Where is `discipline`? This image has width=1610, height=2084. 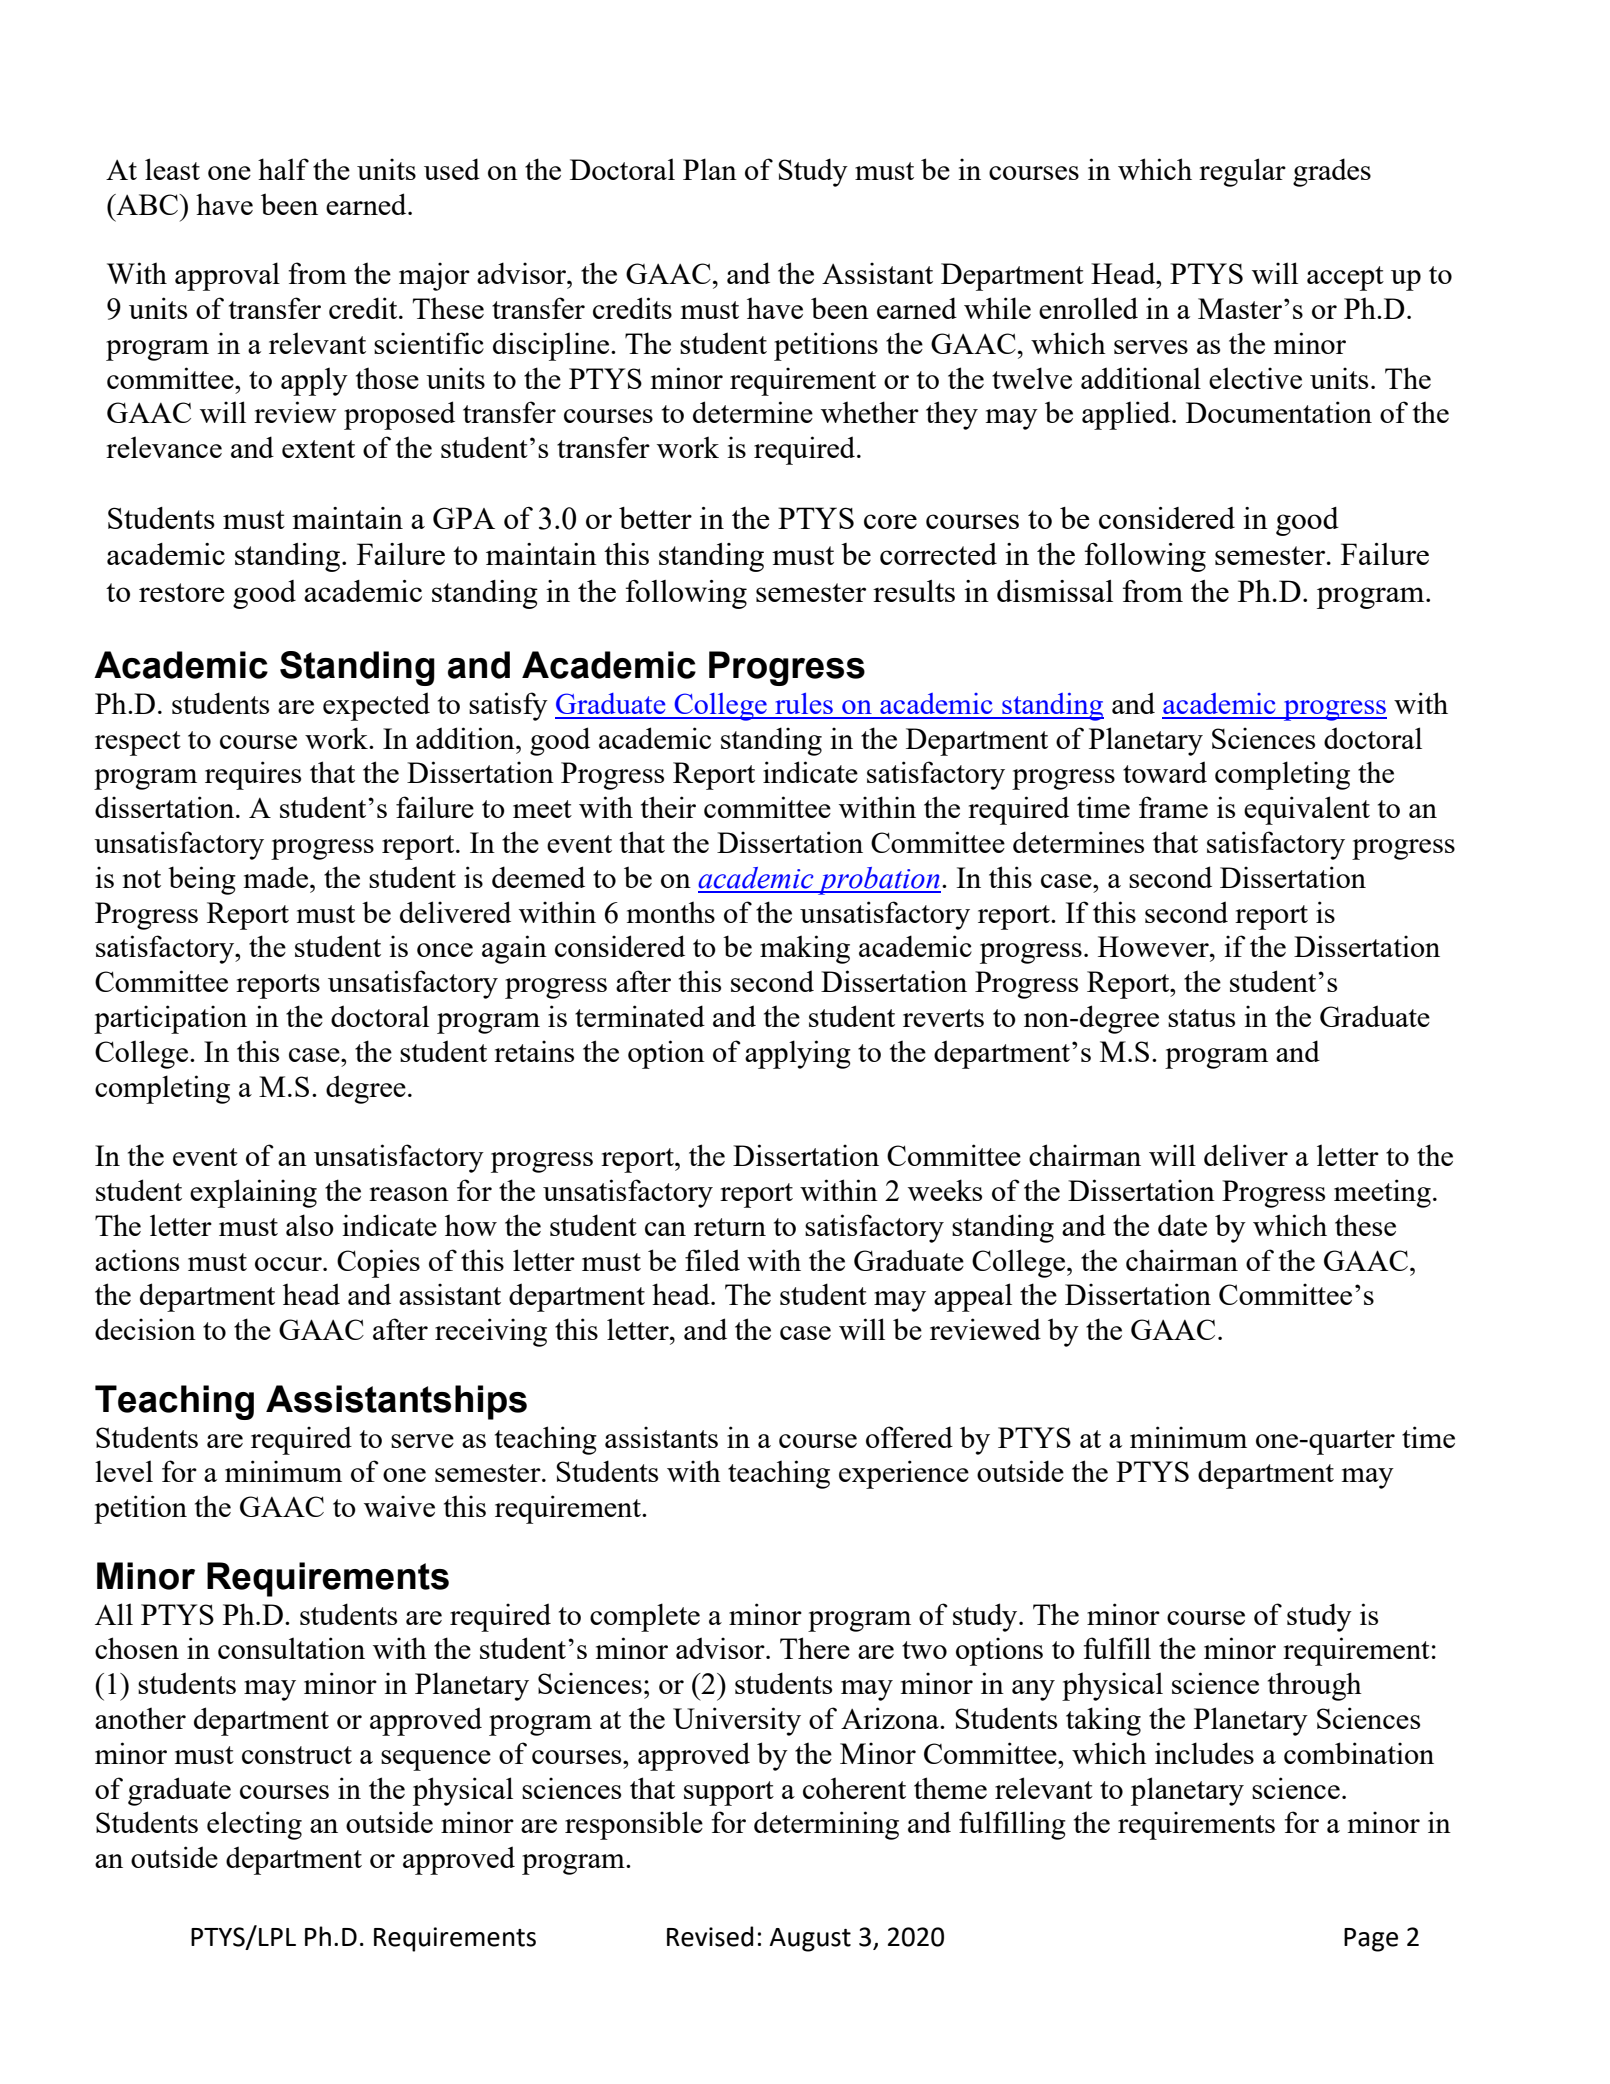
discipline is located at coordinates (551, 346).
